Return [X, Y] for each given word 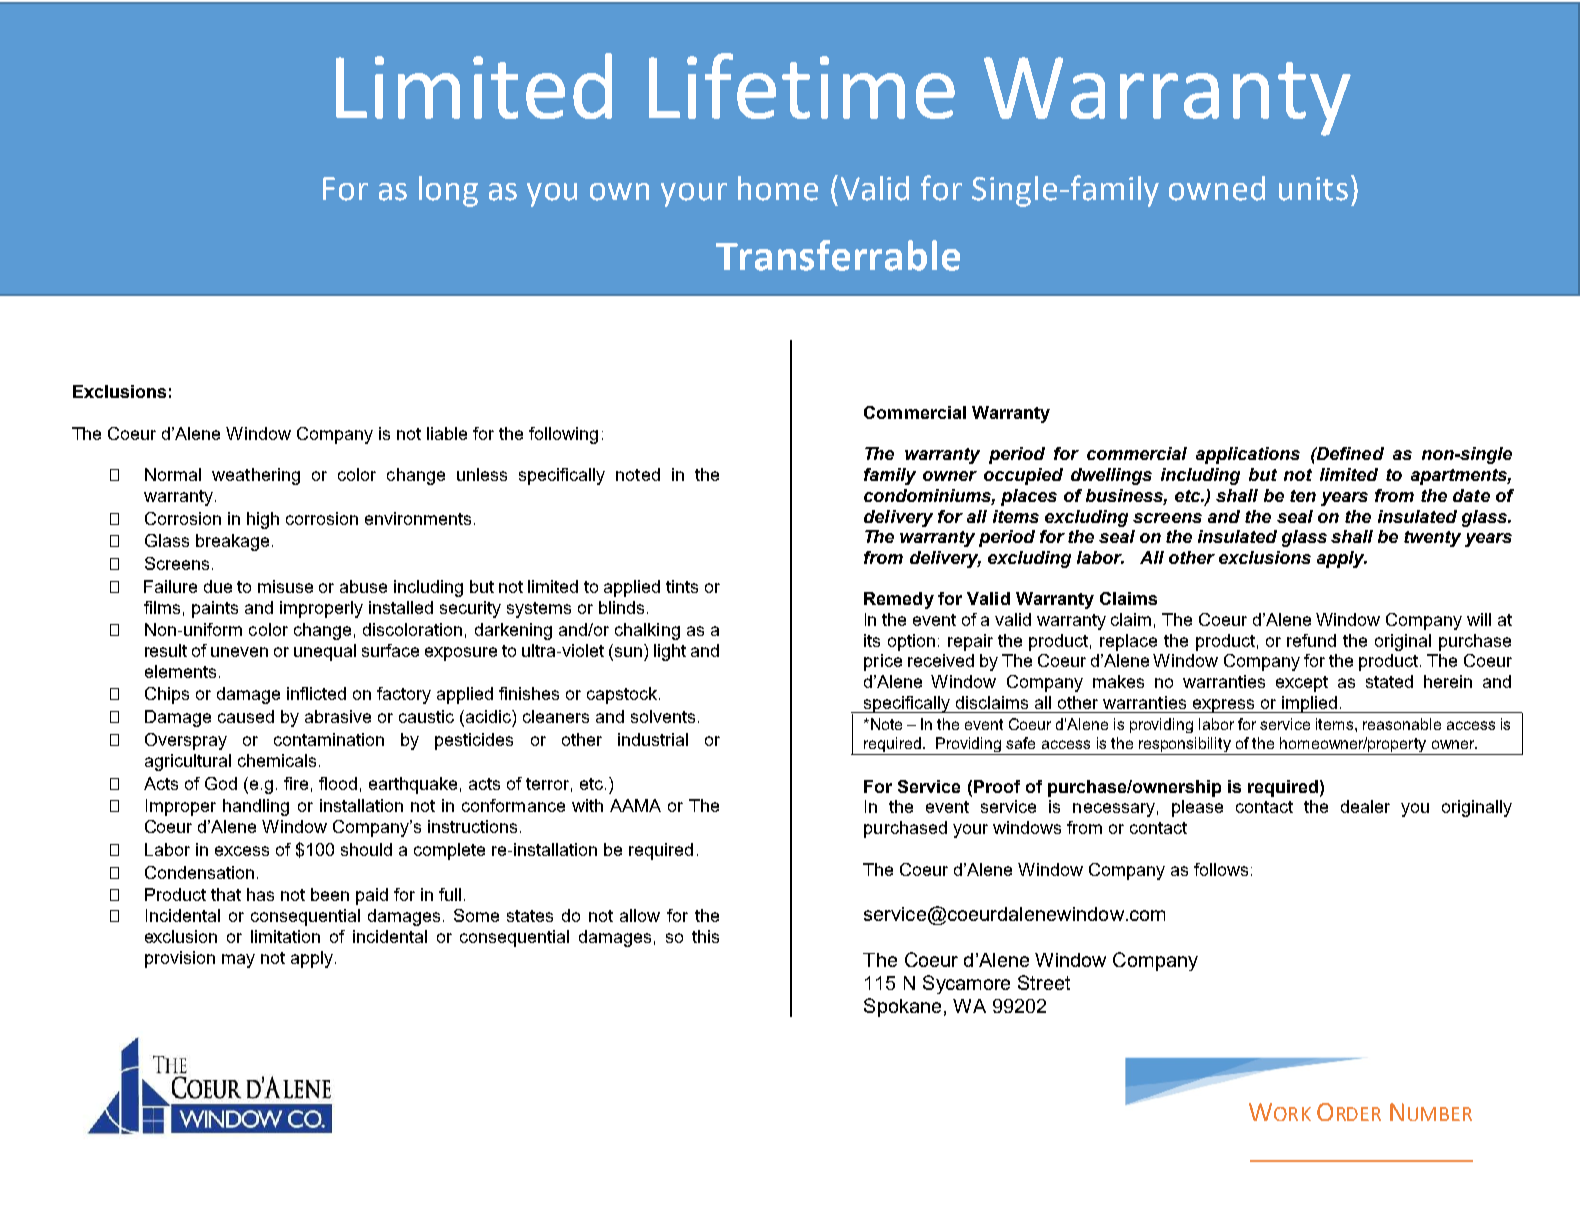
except [1302, 684]
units [1313, 189]
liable [447, 433]
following [563, 435]
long [448, 191]
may [238, 961]
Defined [1349, 453]
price [883, 662]
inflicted [316, 693]
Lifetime [802, 86]
